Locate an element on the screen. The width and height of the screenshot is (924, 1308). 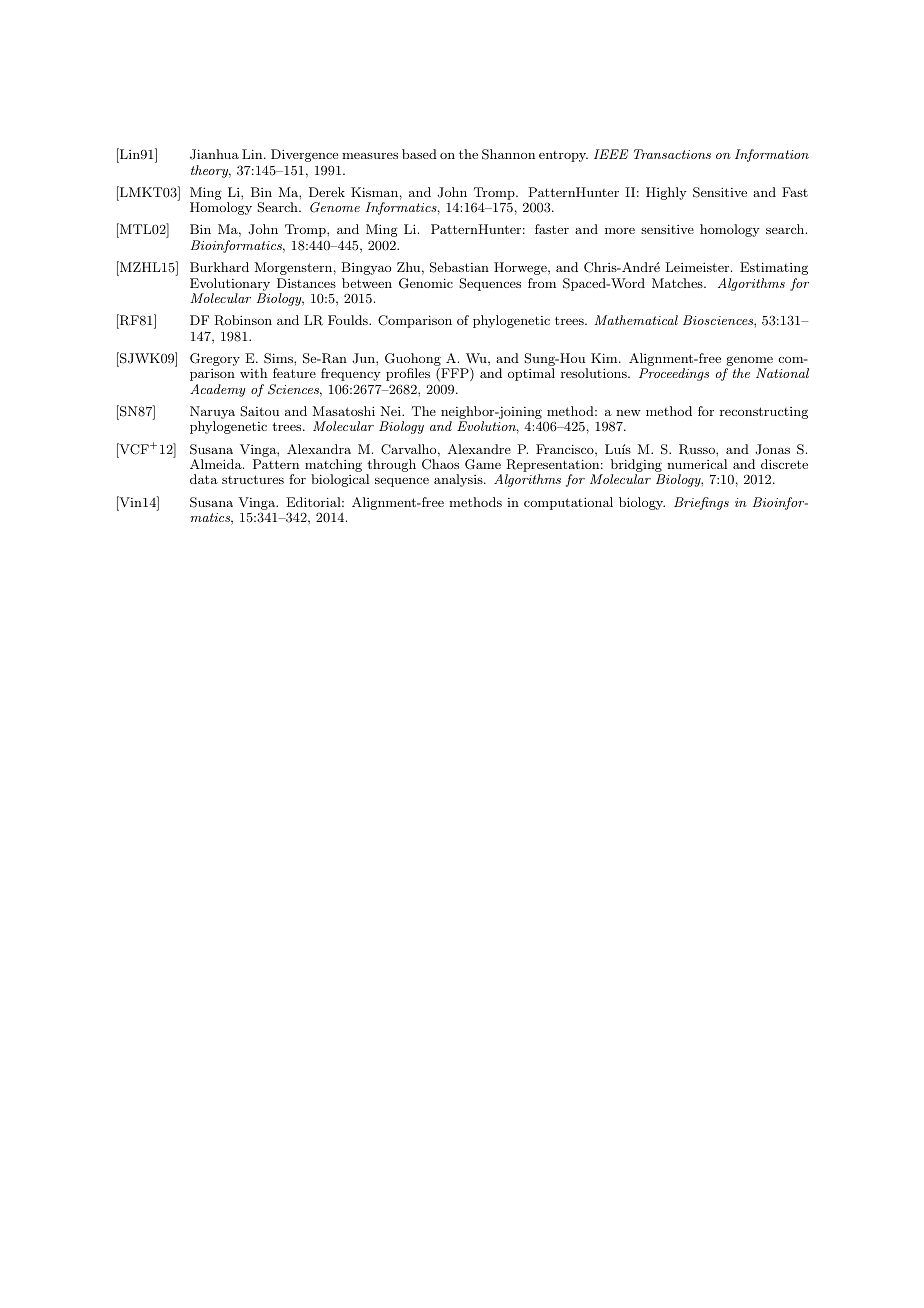
Transactions is located at coordinates (672, 154).
